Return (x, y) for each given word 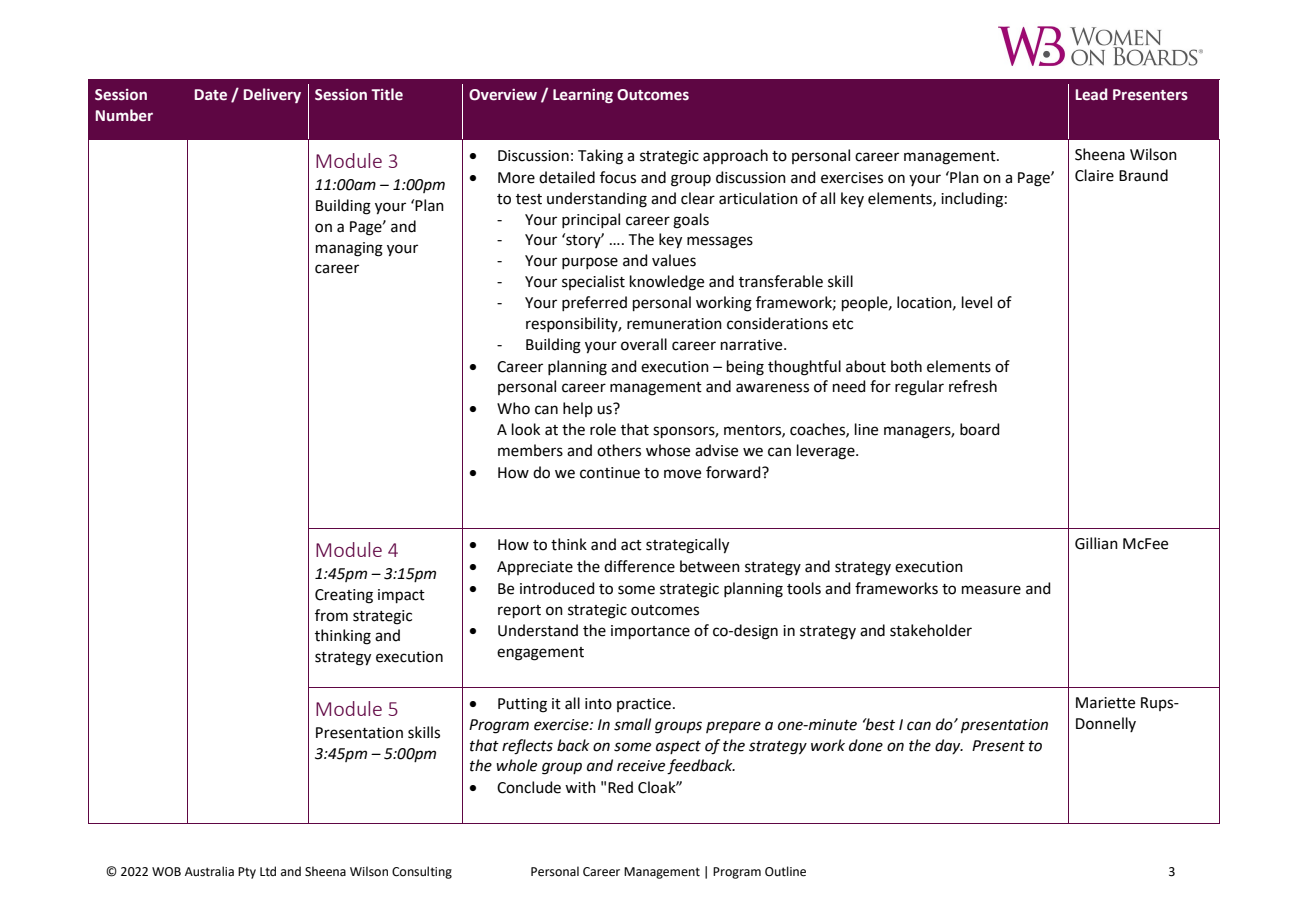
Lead (1091, 94)
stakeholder (931, 630)
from (331, 615)
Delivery (272, 95)
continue (610, 473)
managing (349, 249)
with (580, 787)
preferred (594, 303)
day (949, 746)
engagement (540, 654)
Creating (344, 596)
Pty (247, 873)
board (980, 429)
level (977, 302)
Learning (583, 96)
